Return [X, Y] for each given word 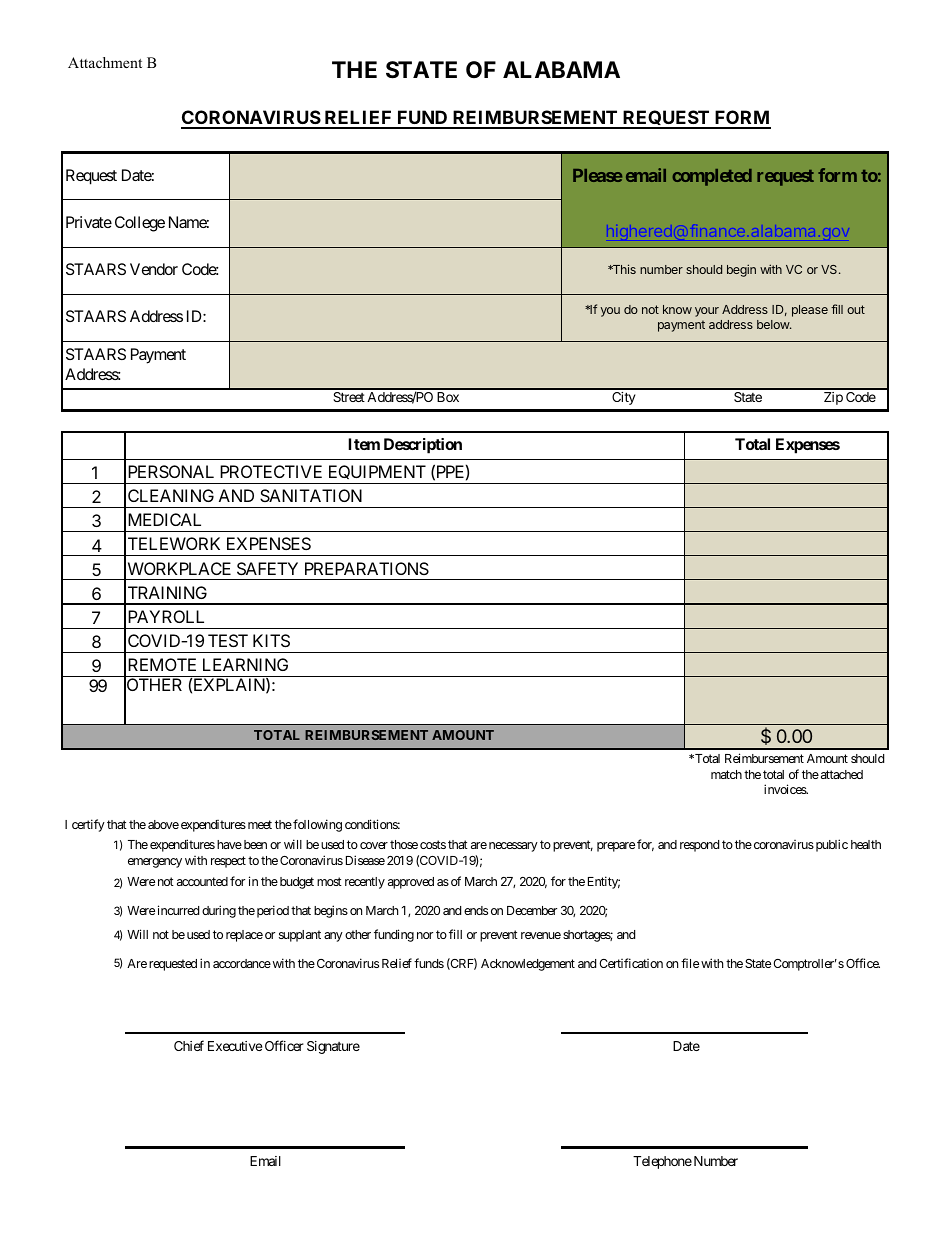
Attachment [105, 62]
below [774, 324]
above [163, 824]
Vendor [154, 269]
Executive [235, 1046]
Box [448, 397]
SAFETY [267, 568]
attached [840, 774]
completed [712, 177]
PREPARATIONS [367, 568]
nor [425, 935]
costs [433, 844]
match [726, 774]
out [856, 309]
